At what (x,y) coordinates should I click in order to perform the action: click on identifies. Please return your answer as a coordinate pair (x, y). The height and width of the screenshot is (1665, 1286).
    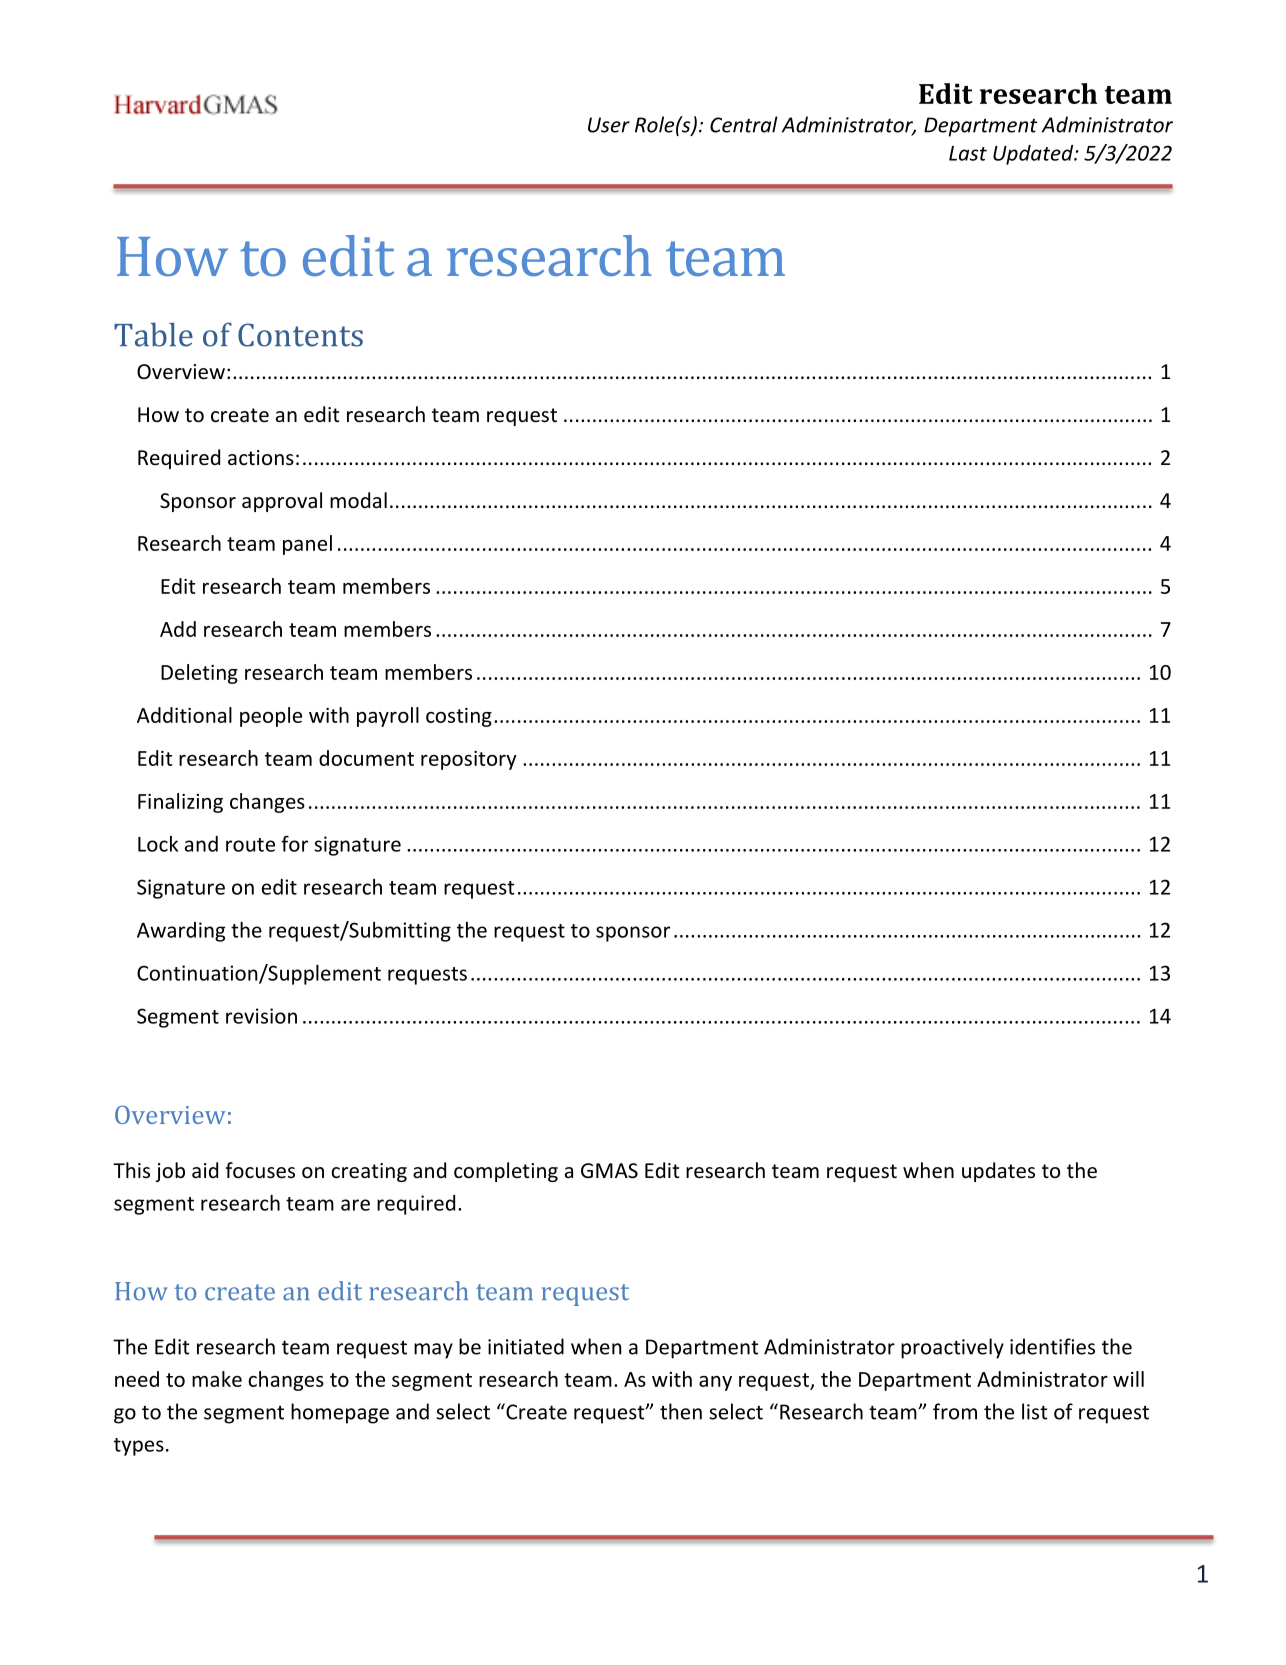
    Looking at the image, I should click on (1052, 1346).
